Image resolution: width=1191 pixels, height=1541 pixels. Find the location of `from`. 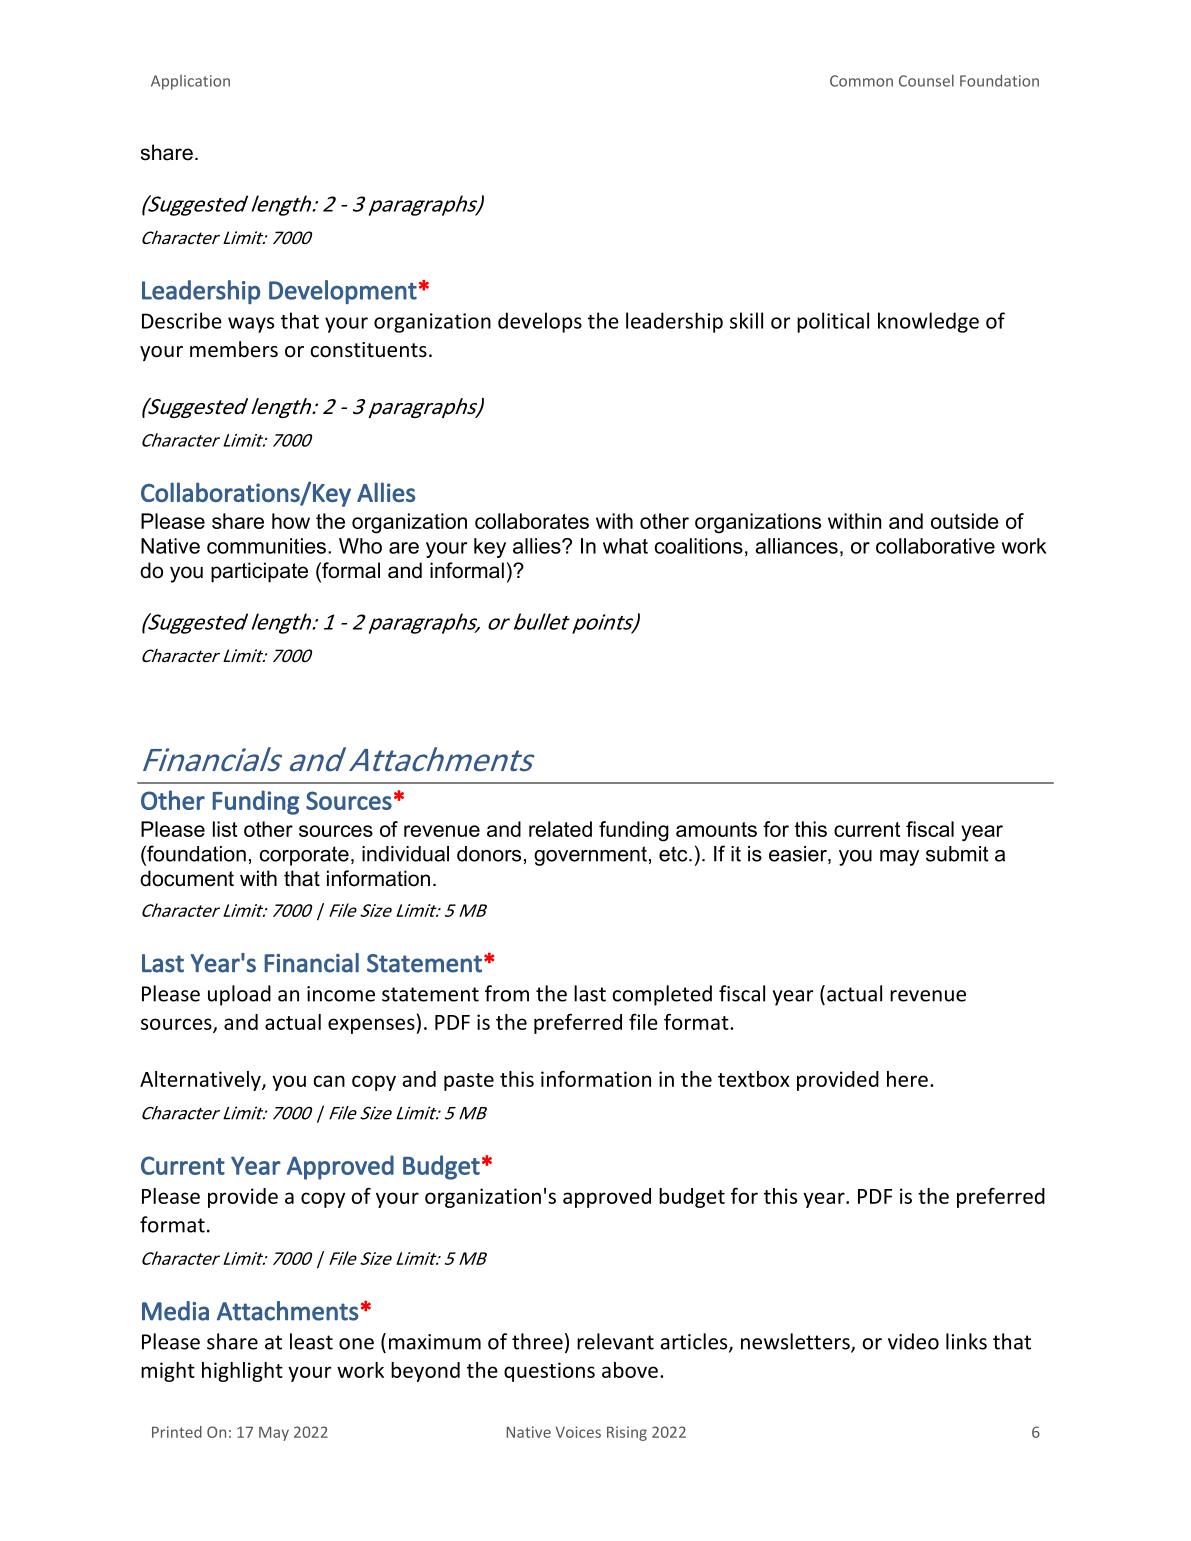

from is located at coordinates (507, 993).
